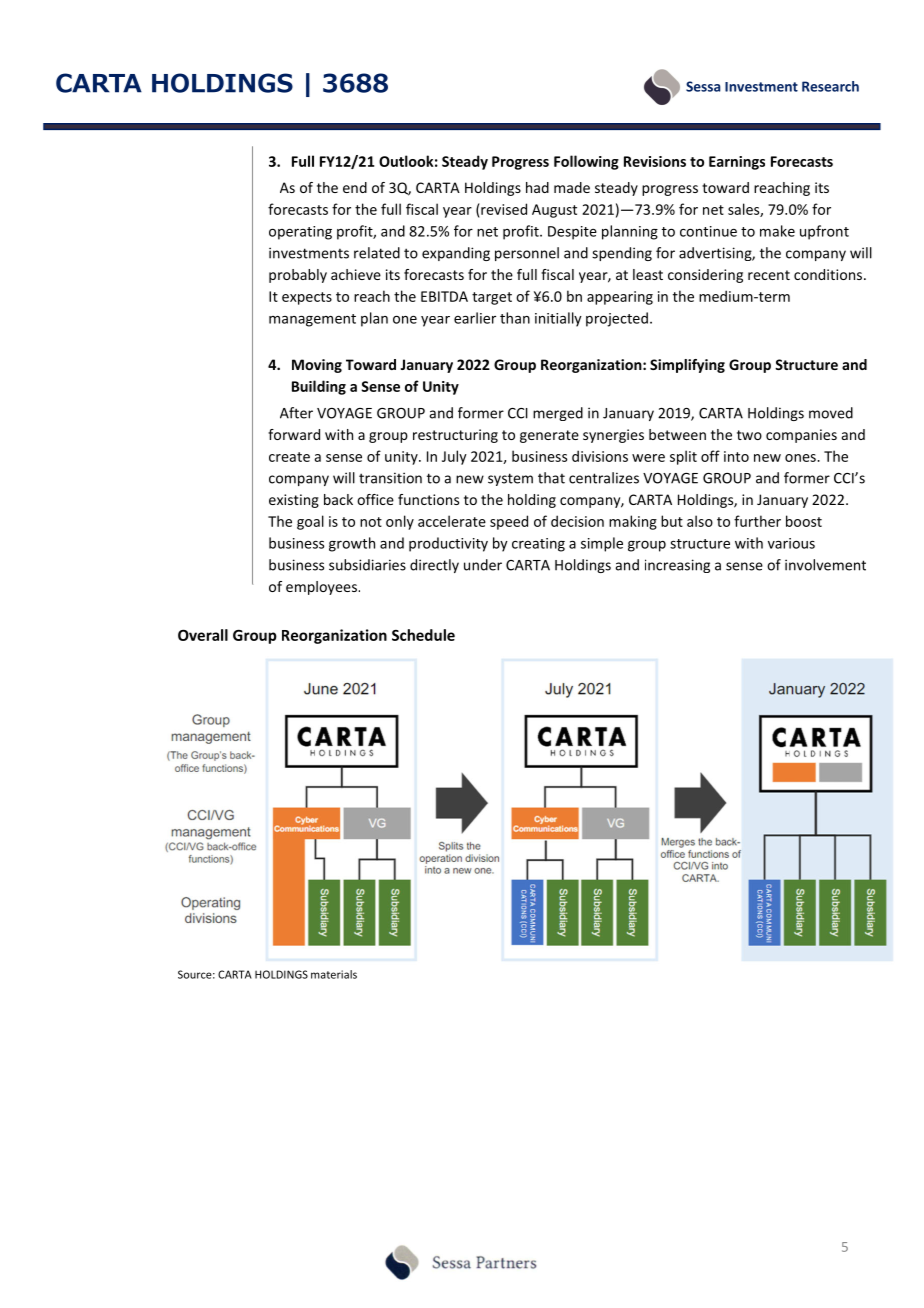 This page has height=1308, width=924. I want to click on Schedule, so click(423, 635).
